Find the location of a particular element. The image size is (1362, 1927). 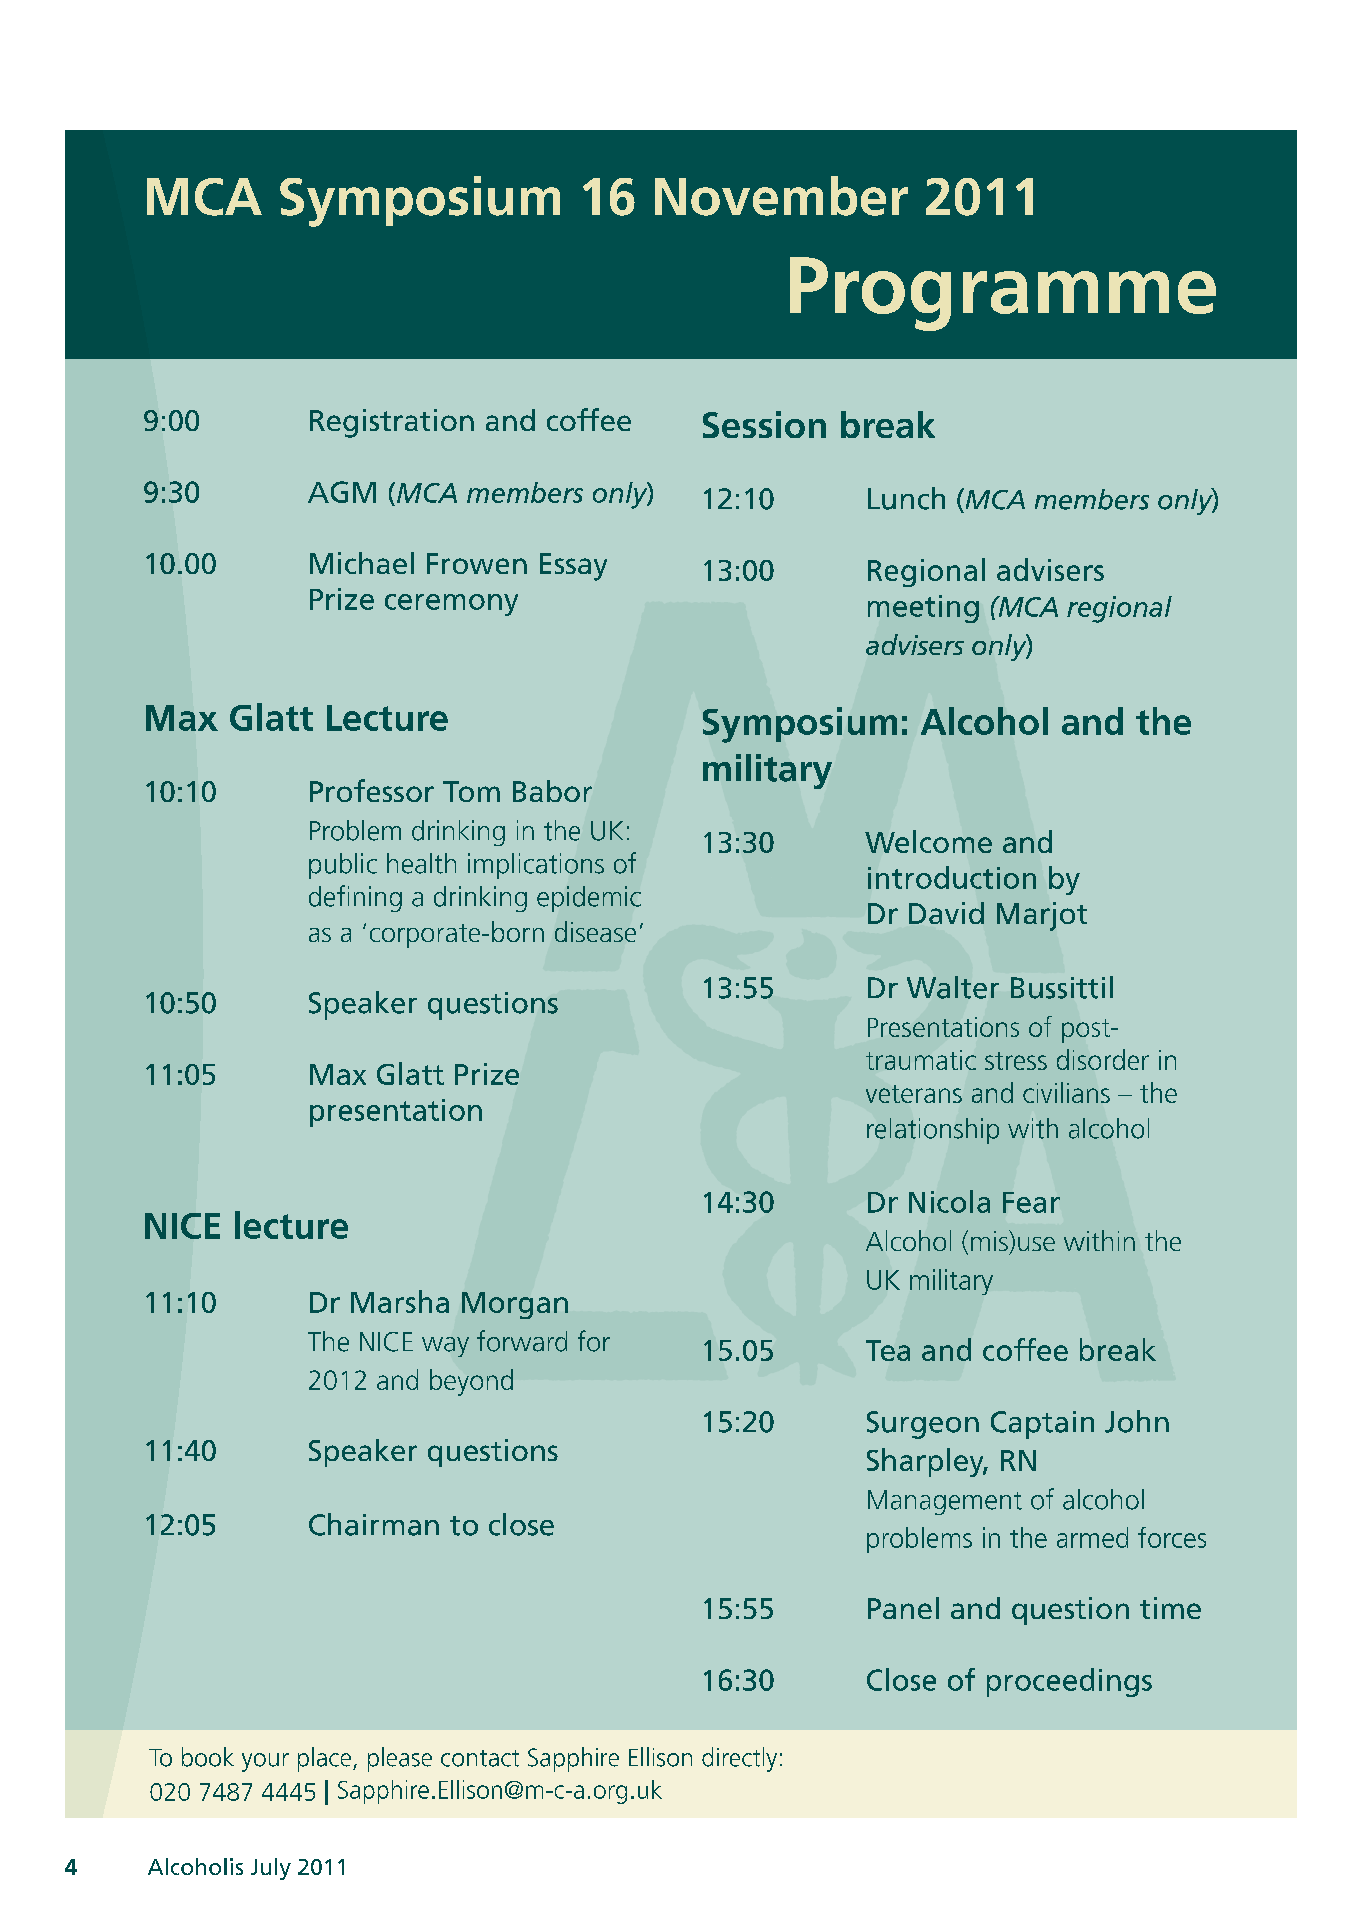

November is located at coordinates (781, 196).
